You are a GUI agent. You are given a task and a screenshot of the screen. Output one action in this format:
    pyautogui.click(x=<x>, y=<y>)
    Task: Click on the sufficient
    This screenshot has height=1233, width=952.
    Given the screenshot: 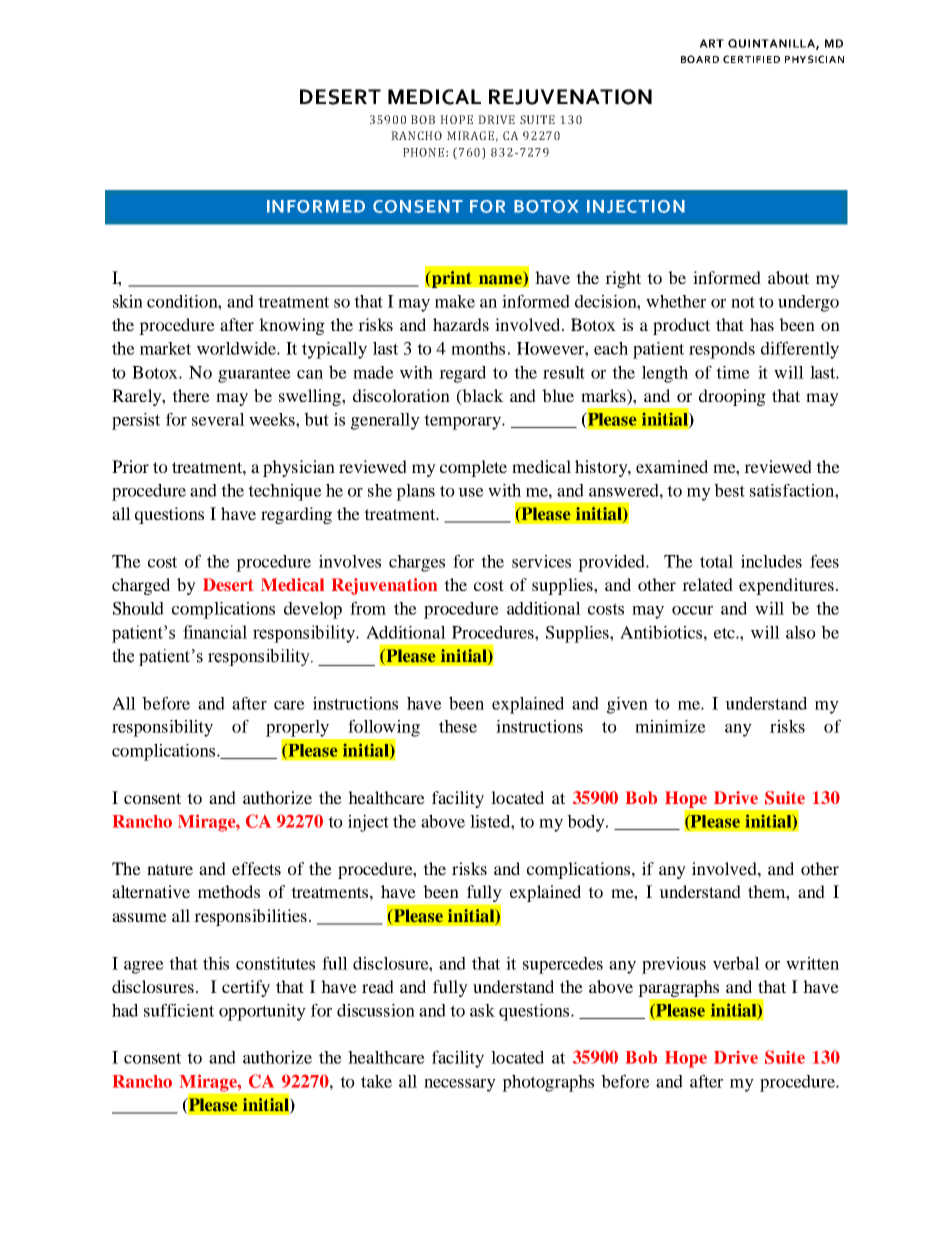 What is the action you would take?
    pyautogui.click(x=179, y=1010)
